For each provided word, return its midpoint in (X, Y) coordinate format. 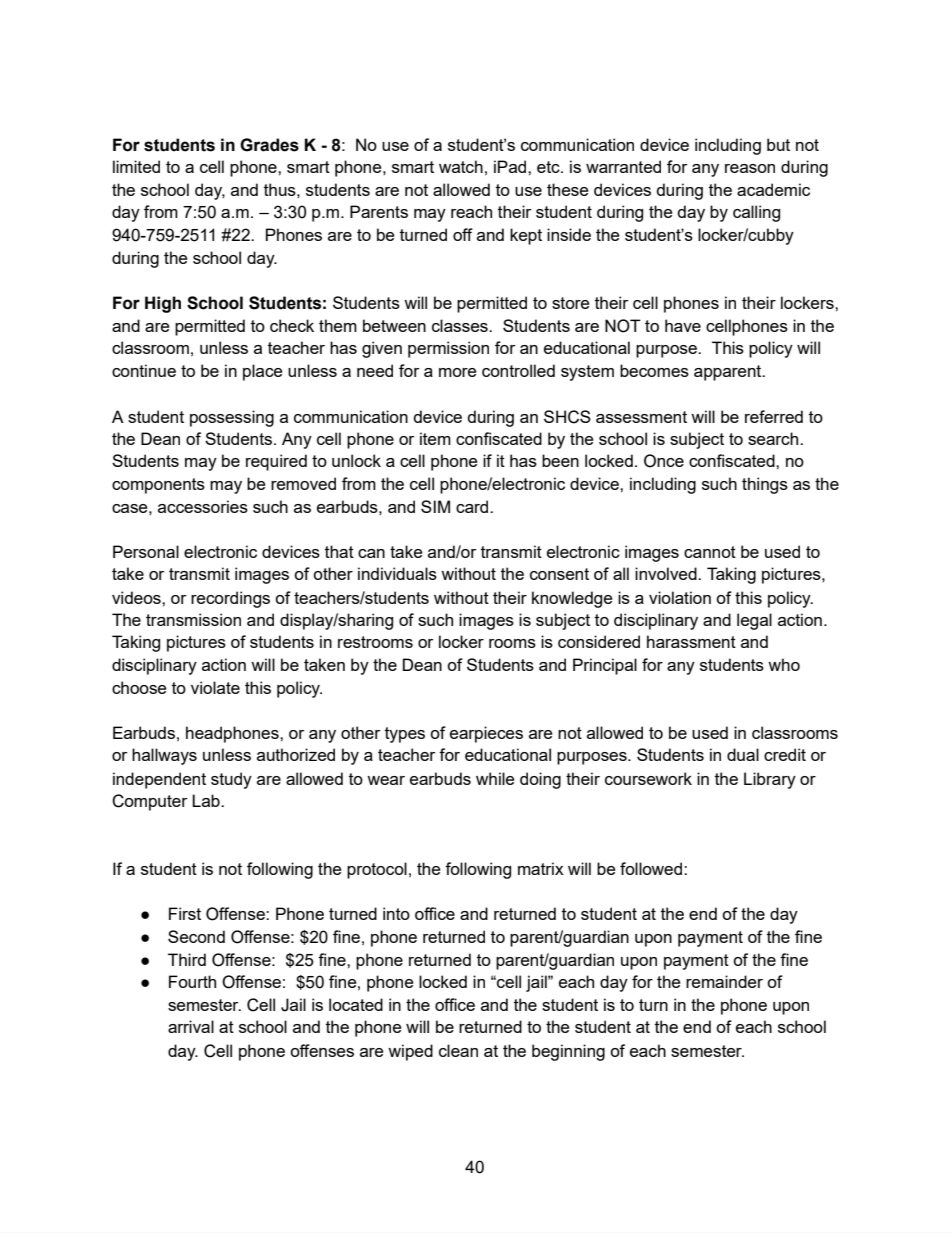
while (495, 778)
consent (559, 574)
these (567, 189)
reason (750, 168)
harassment (691, 641)
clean (458, 1050)
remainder (724, 981)
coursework (648, 778)
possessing (232, 418)
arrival (191, 1026)
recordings (230, 599)
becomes (654, 370)
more (457, 372)
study (231, 780)
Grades (269, 145)
